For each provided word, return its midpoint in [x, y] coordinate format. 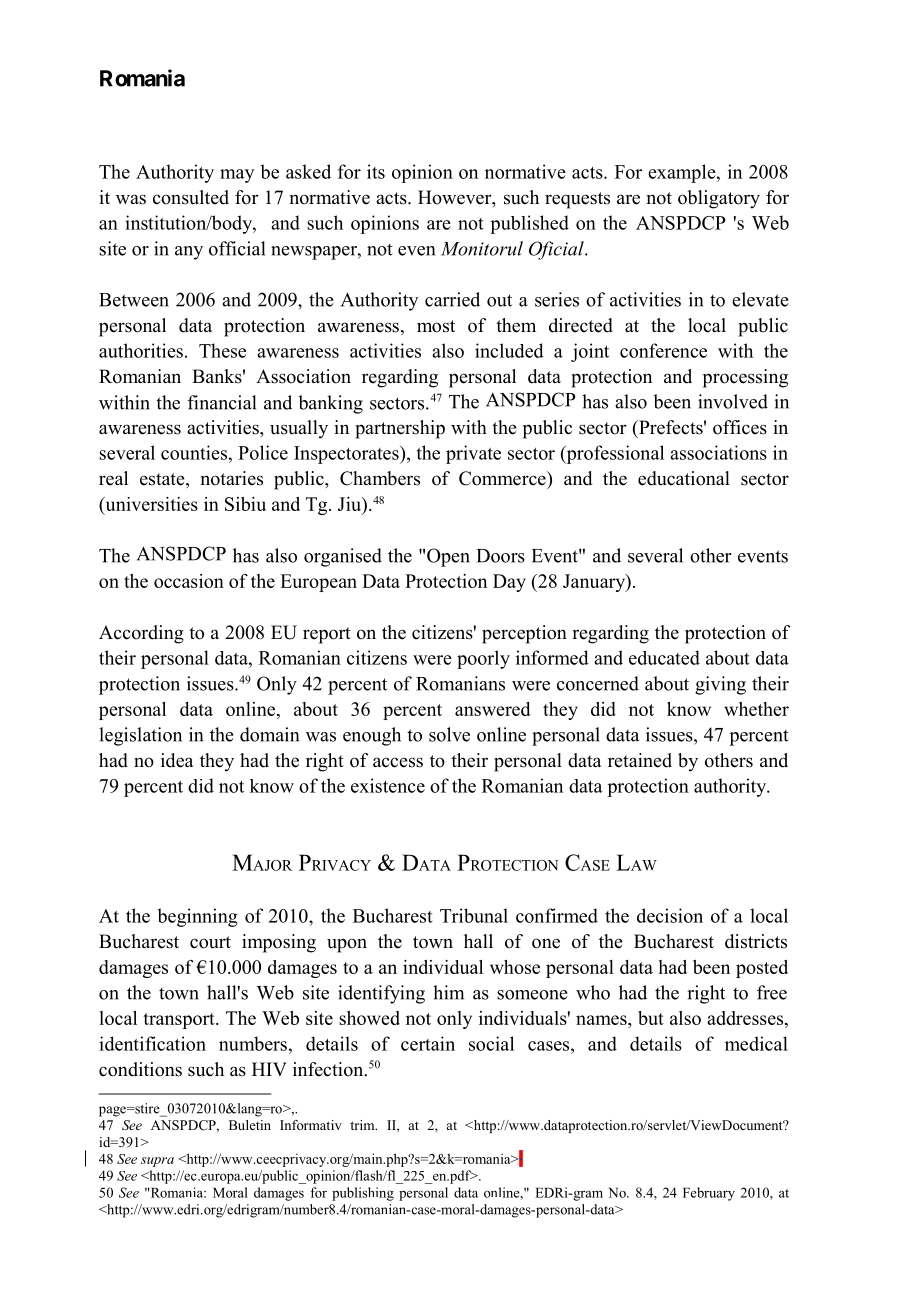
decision [670, 915]
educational [684, 478]
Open [448, 557]
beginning [197, 917]
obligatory [719, 199]
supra [157, 1162]
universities [150, 504]
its [376, 171]
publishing [363, 1194]
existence [388, 785]
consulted [191, 197]
